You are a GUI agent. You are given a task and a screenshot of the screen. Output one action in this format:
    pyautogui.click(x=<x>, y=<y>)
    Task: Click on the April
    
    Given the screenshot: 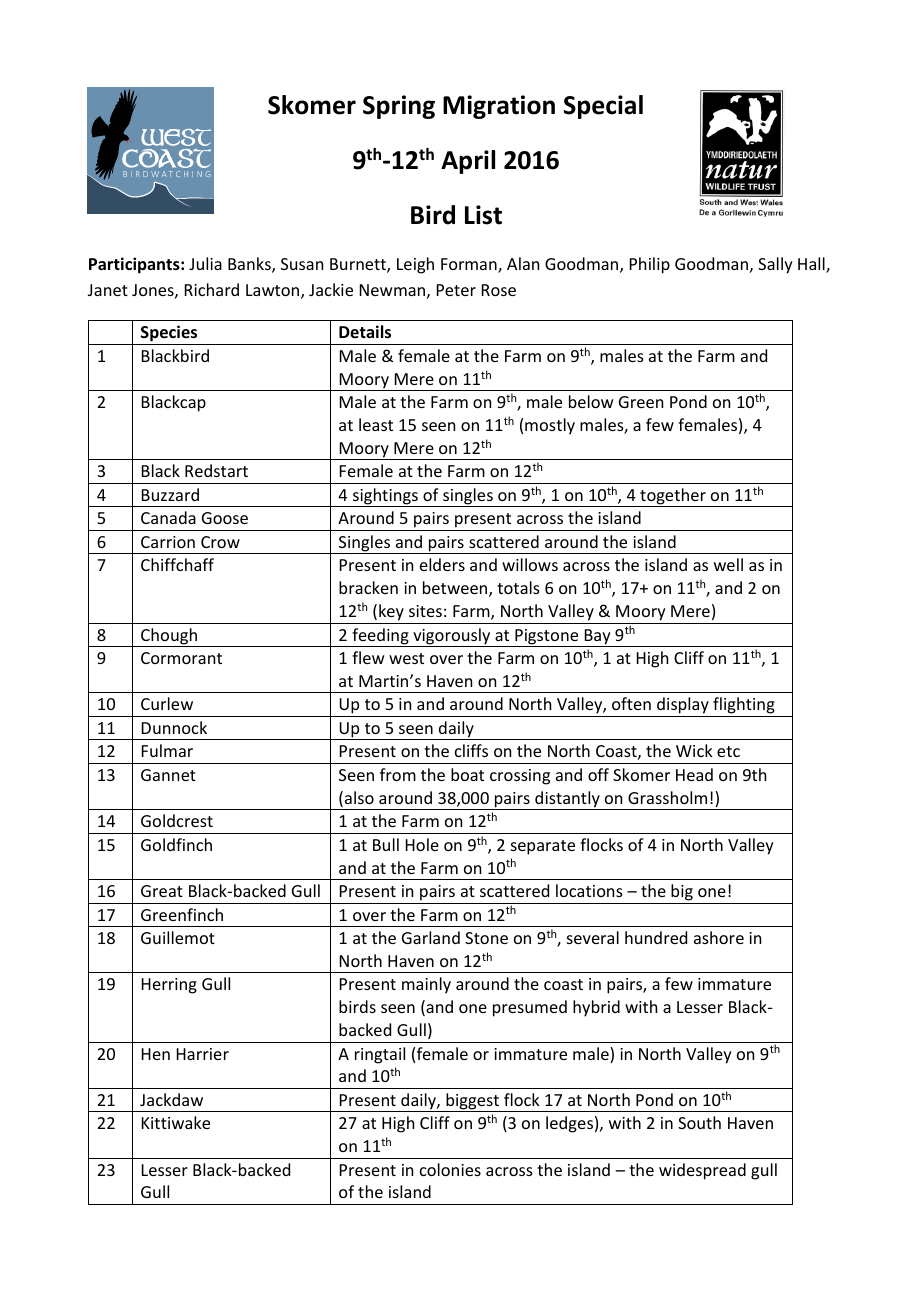 What is the action you would take?
    pyautogui.click(x=468, y=162)
